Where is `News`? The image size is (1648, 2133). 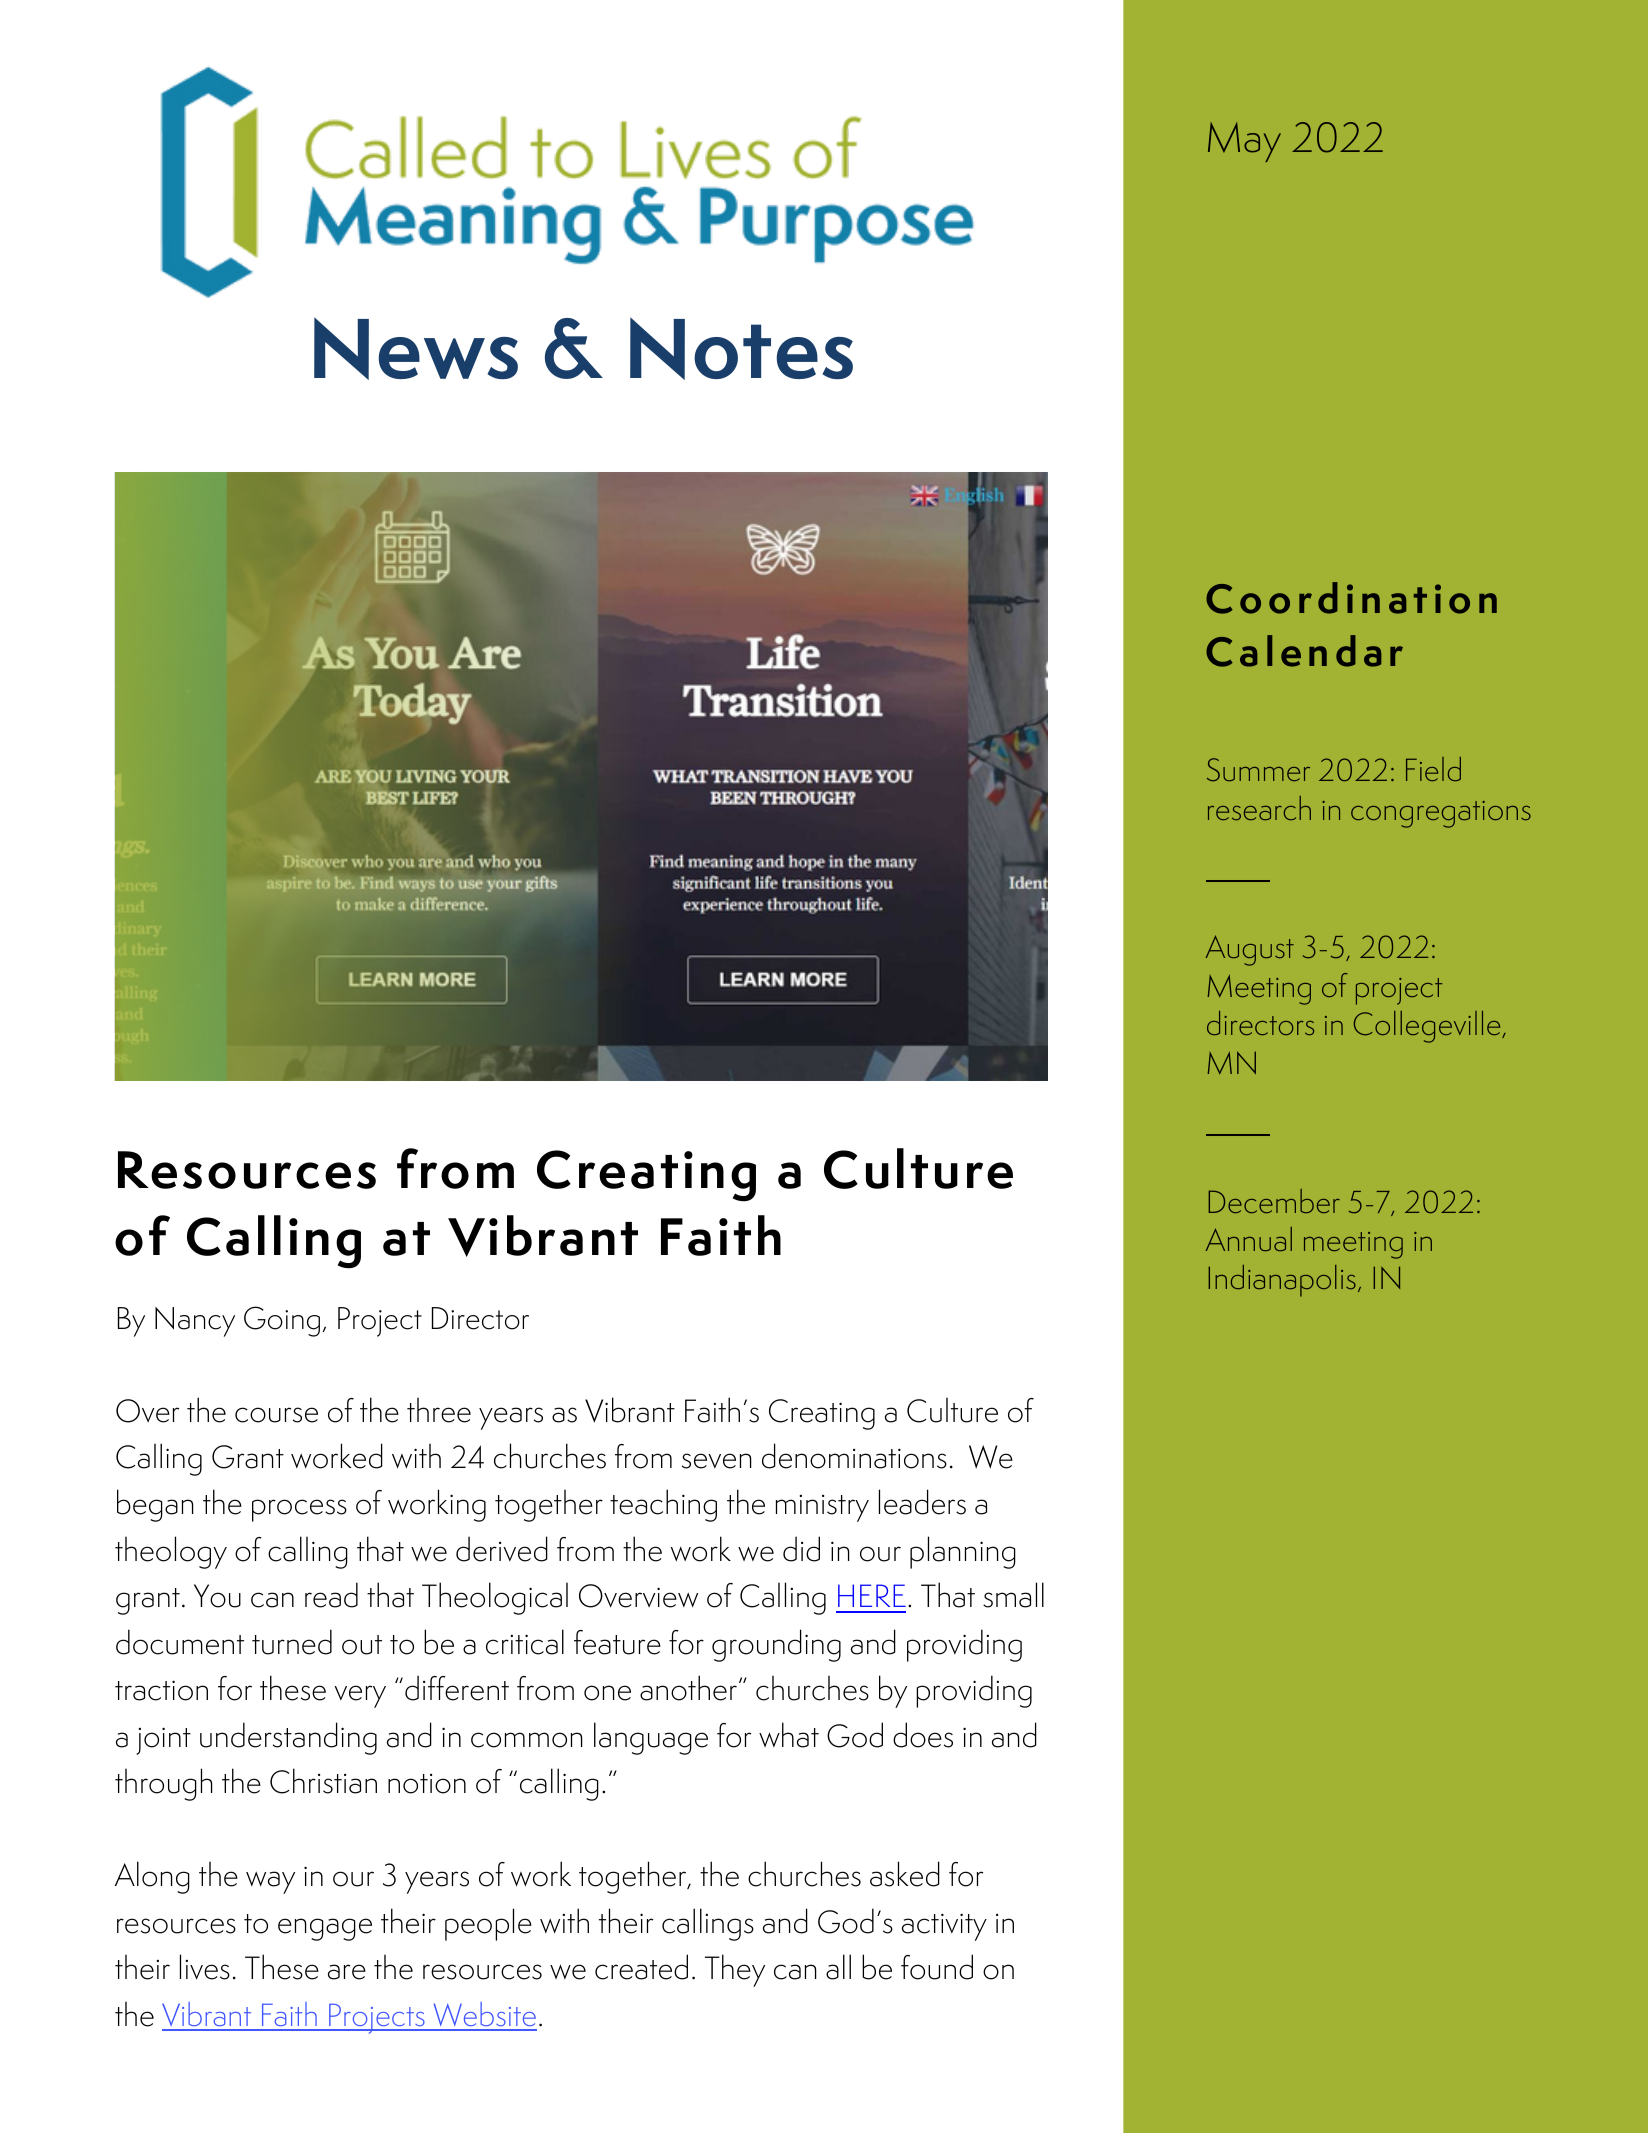 News is located at coordinates (416, 348).
